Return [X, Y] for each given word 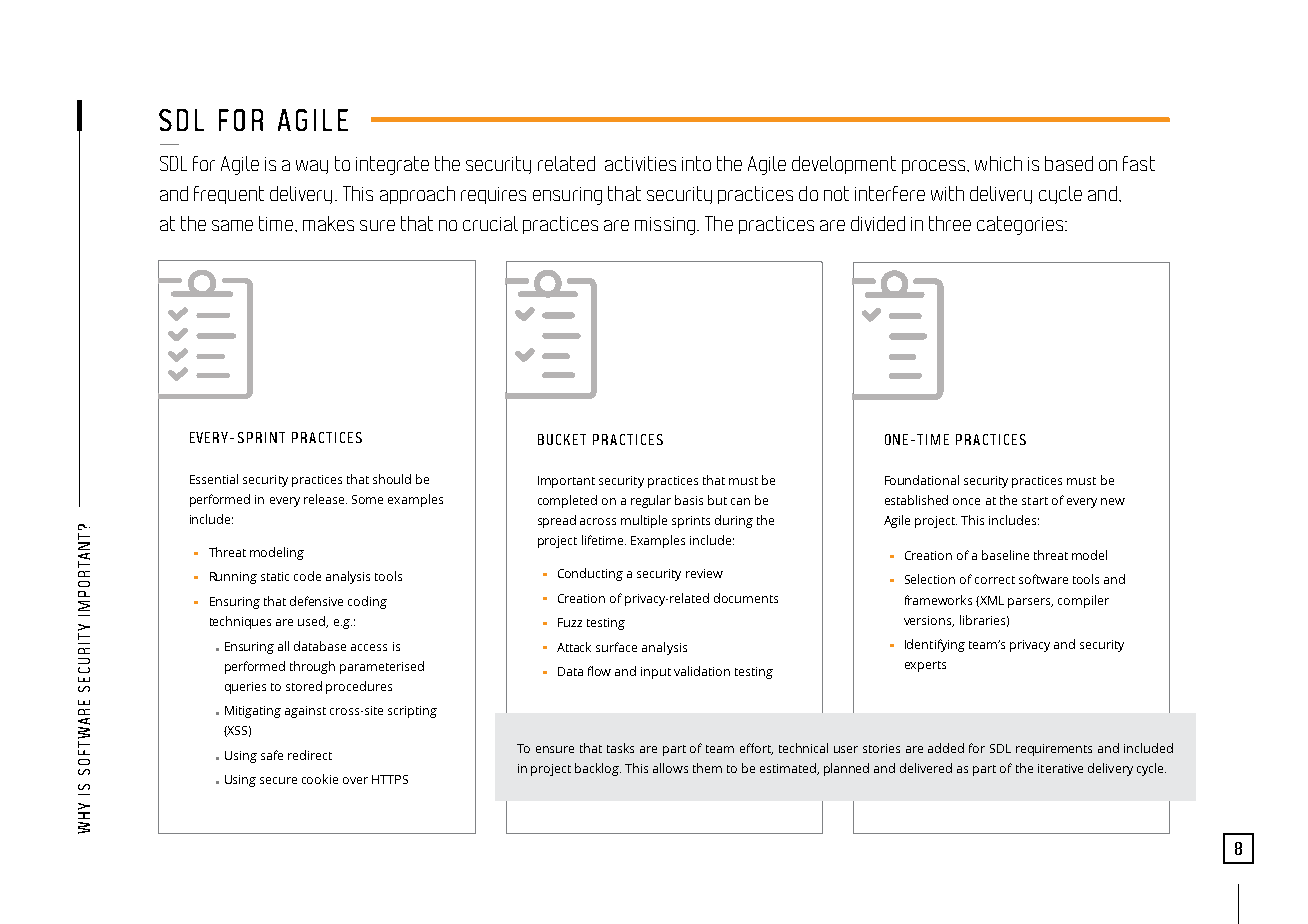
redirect [310, 755]
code [307, 576]
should [392, 479]
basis [689, 500]
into [696, 163]
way [312, 167]
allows [670, 768]
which [998, 163]
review [704, 573]
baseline [1005, 555]
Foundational [922, 480]
